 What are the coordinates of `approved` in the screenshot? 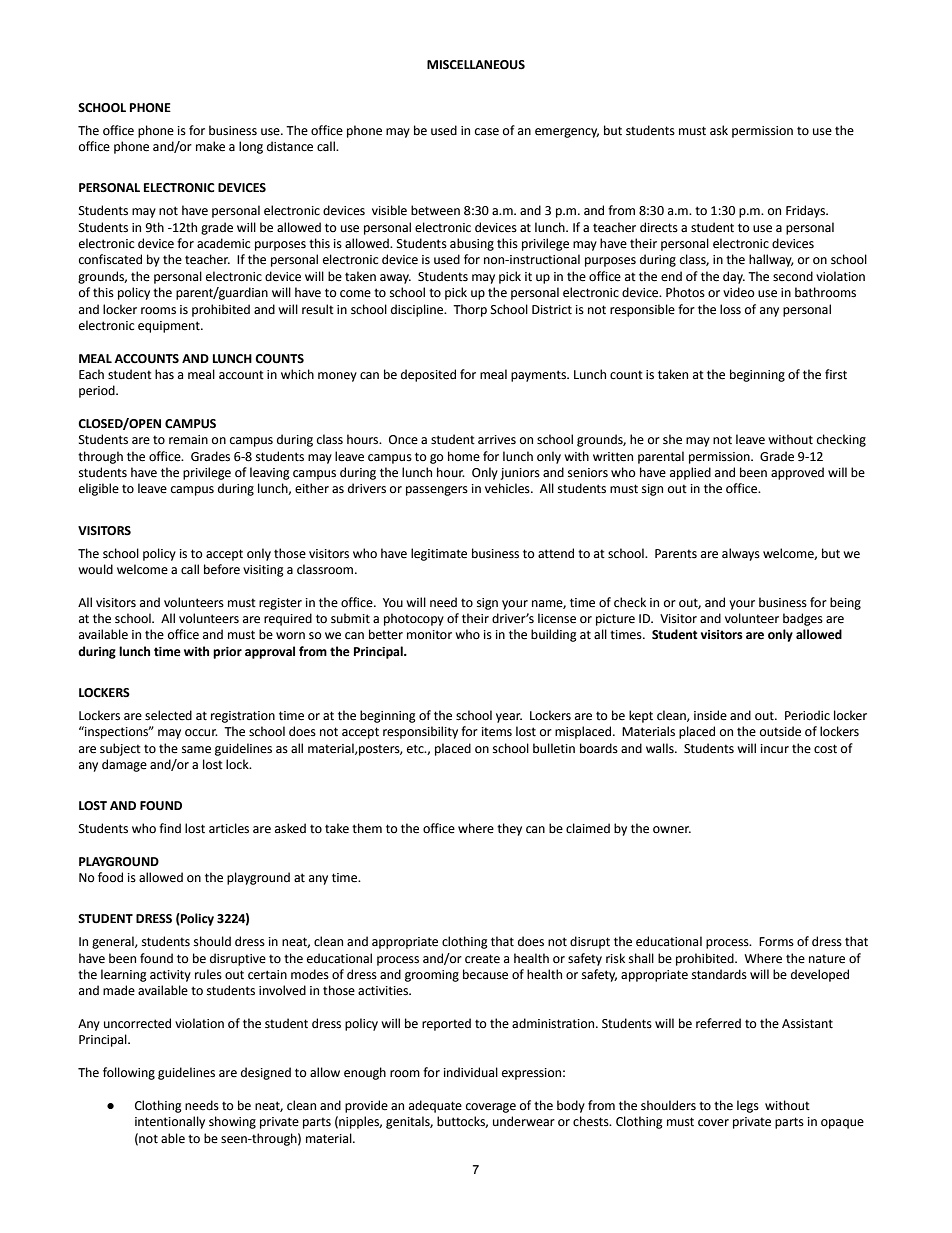 It's located at (797, 473).
